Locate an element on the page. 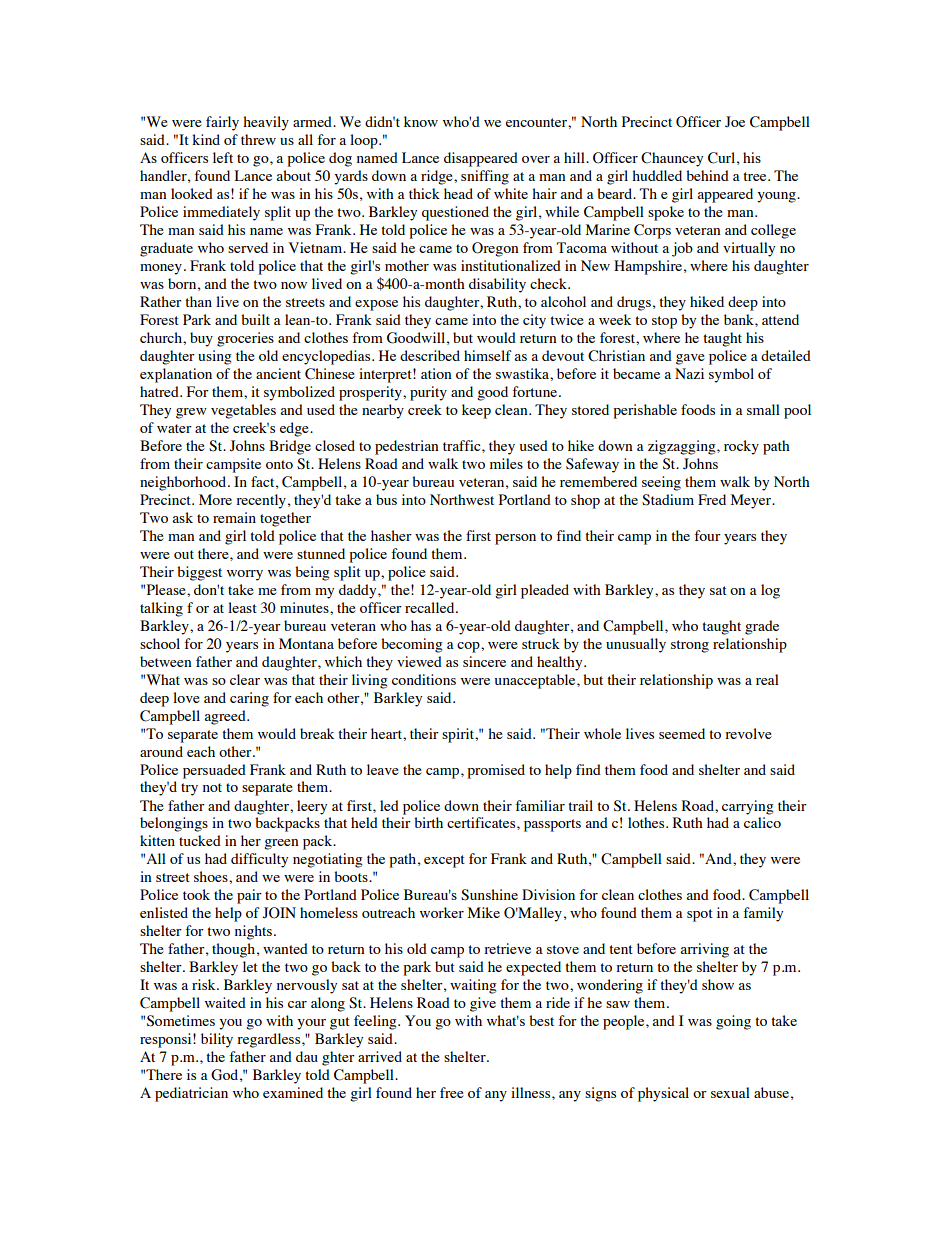 This document has height=1233, width=952. bank is located at coordinates (740, 319).
